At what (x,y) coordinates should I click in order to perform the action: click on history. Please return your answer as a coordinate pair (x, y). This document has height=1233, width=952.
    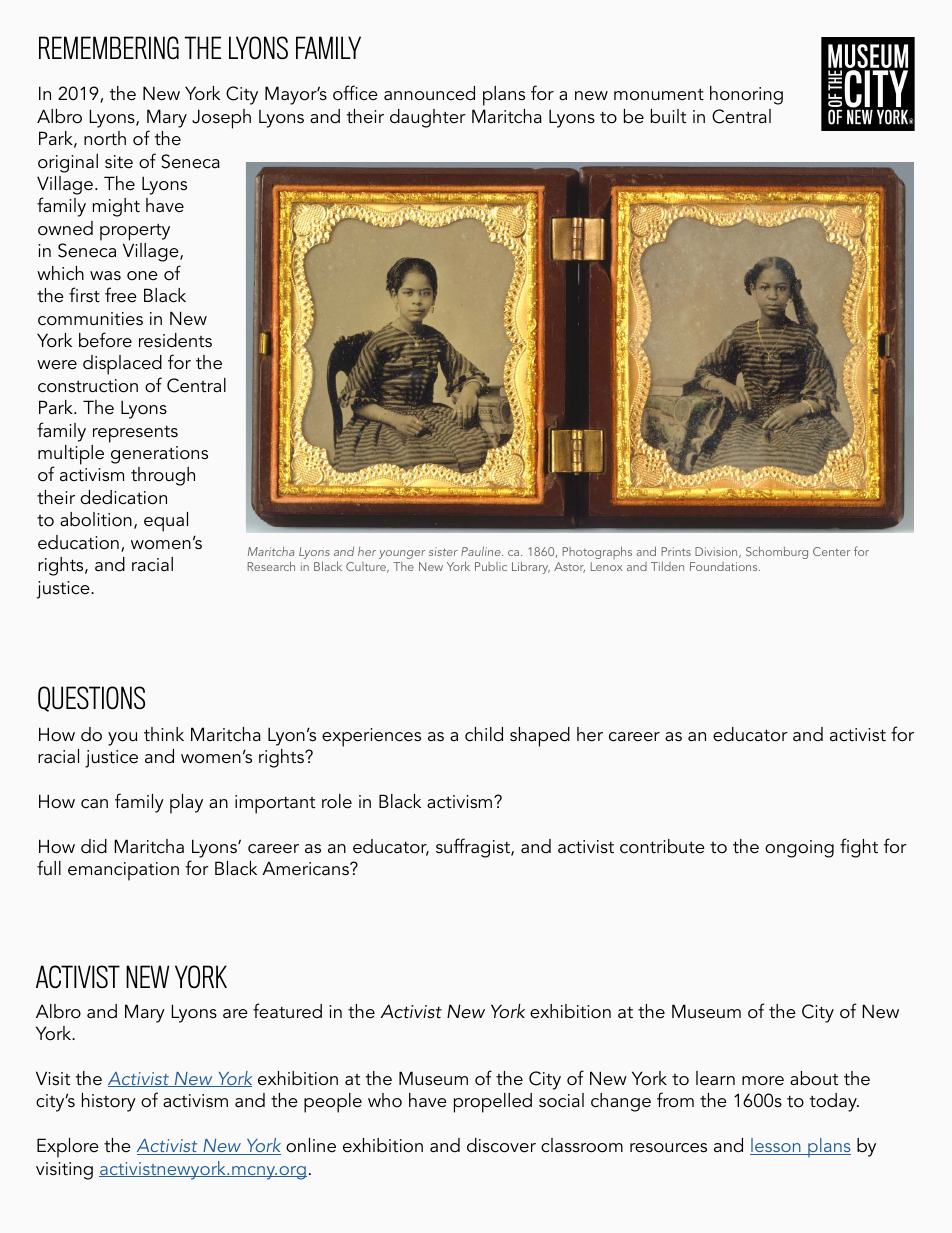
    Looking at the image, I should click on (109, 1102).
